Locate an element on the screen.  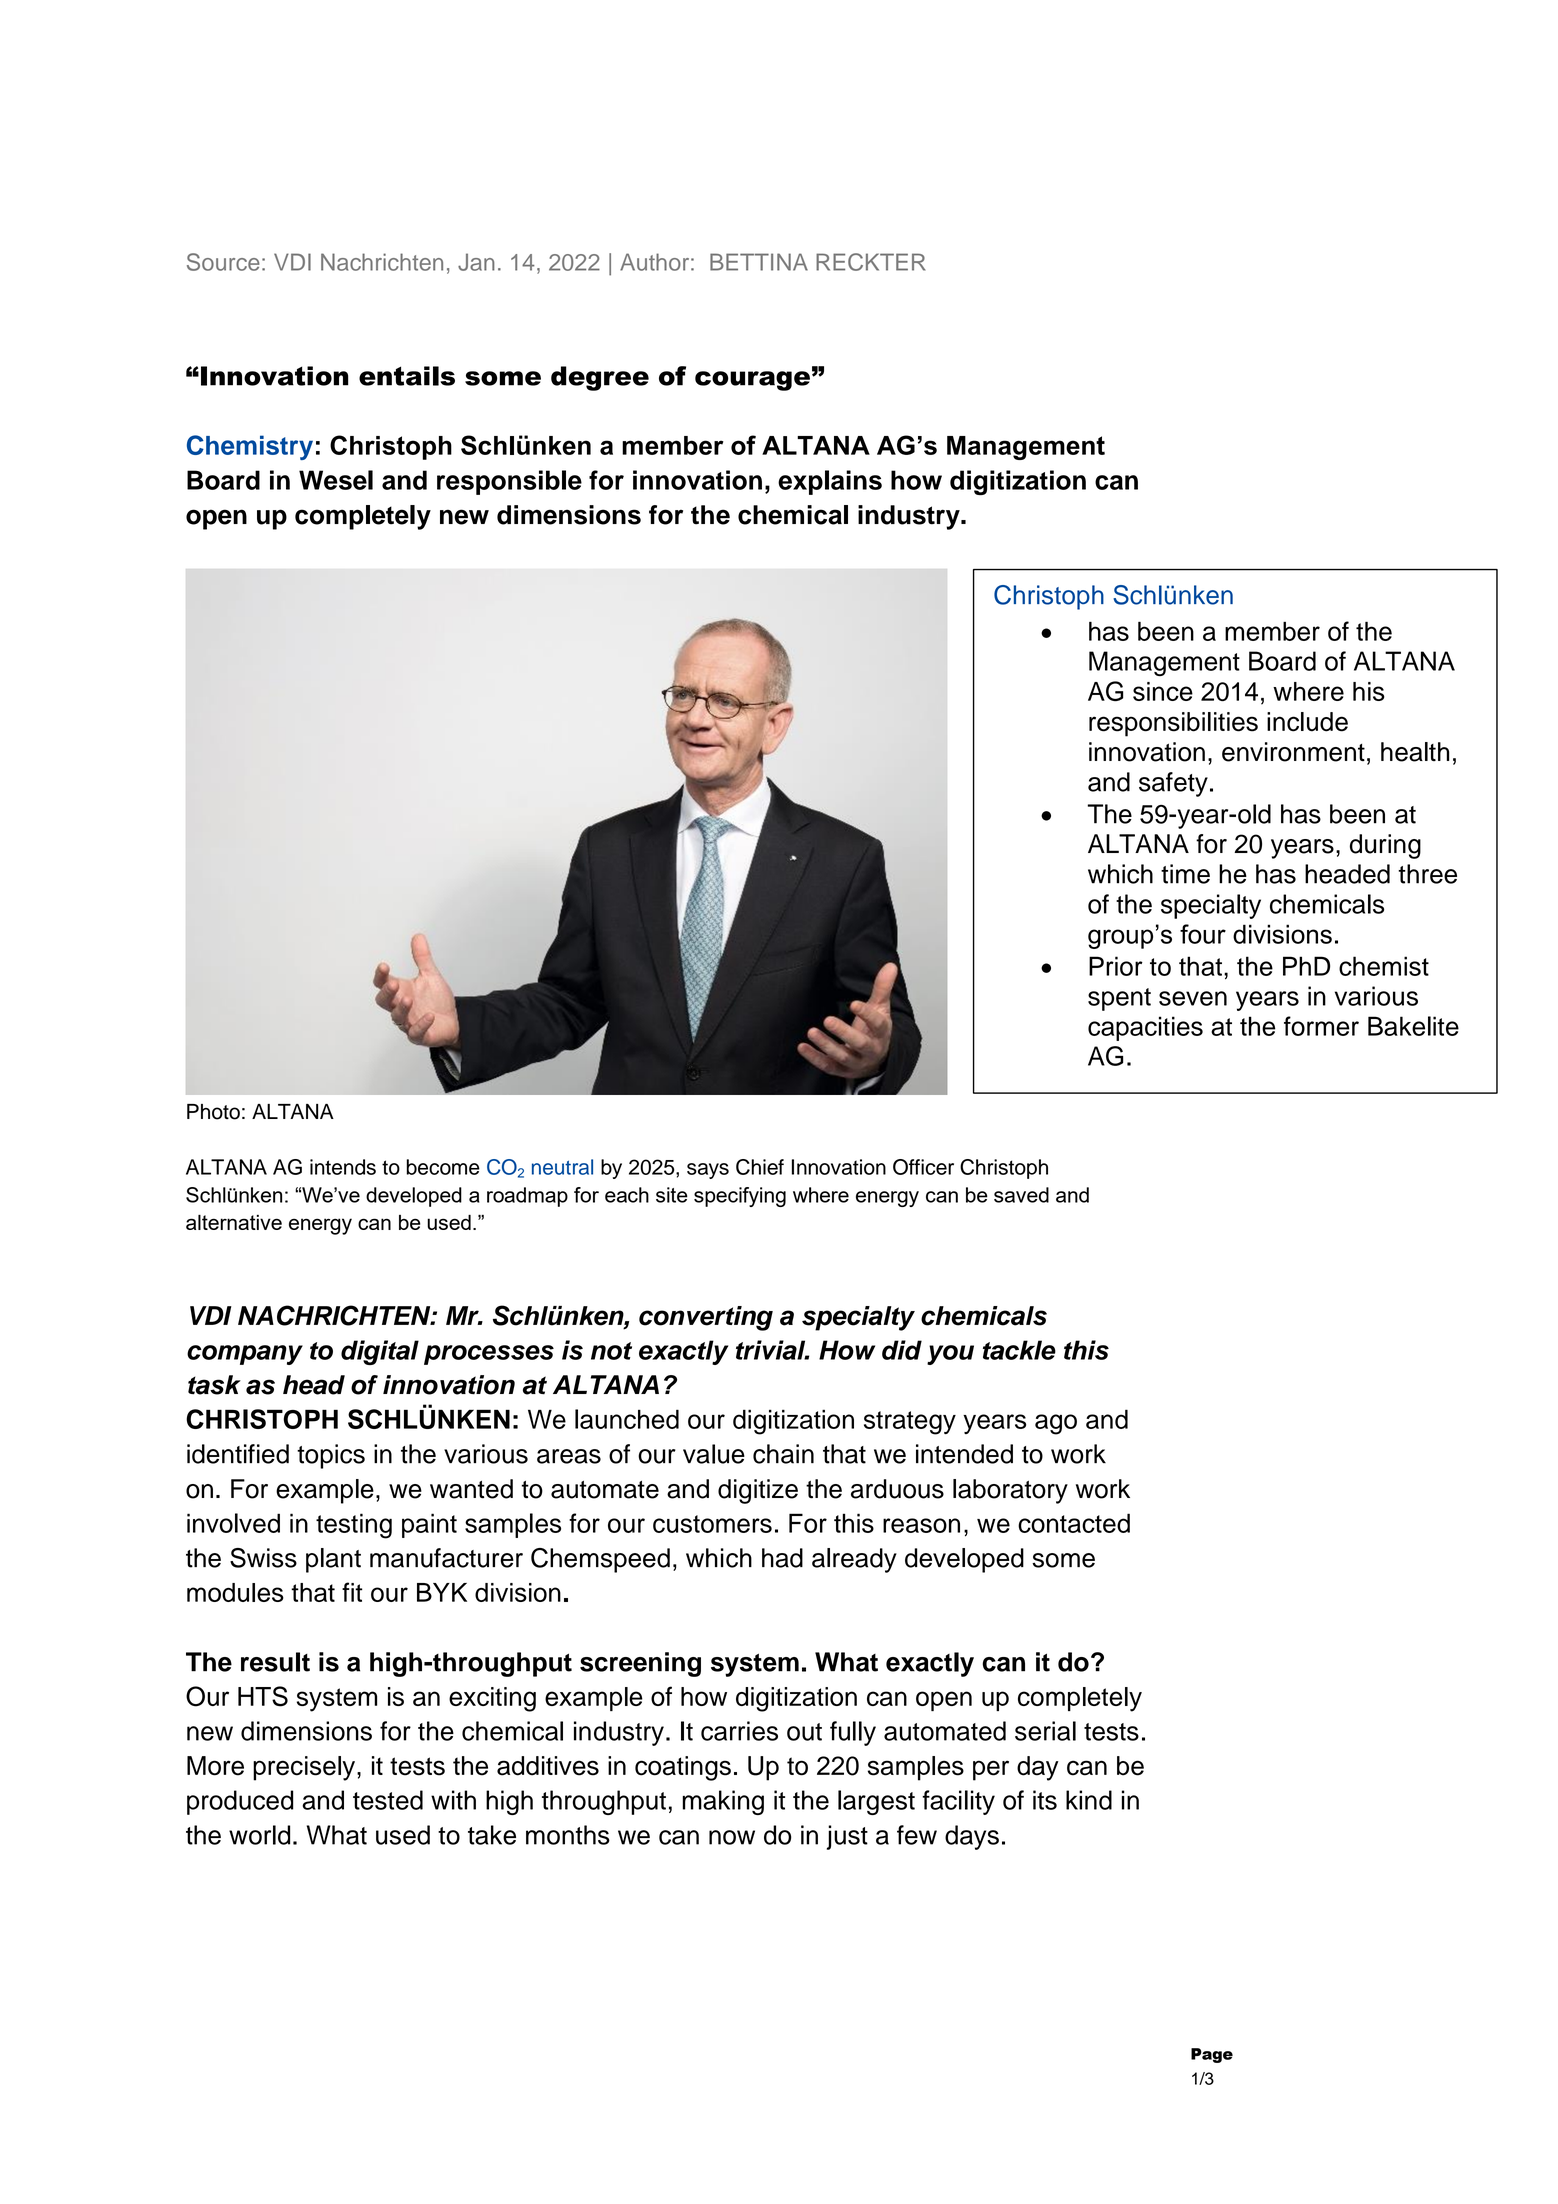
intends is located at coordinates (343, 1167).
